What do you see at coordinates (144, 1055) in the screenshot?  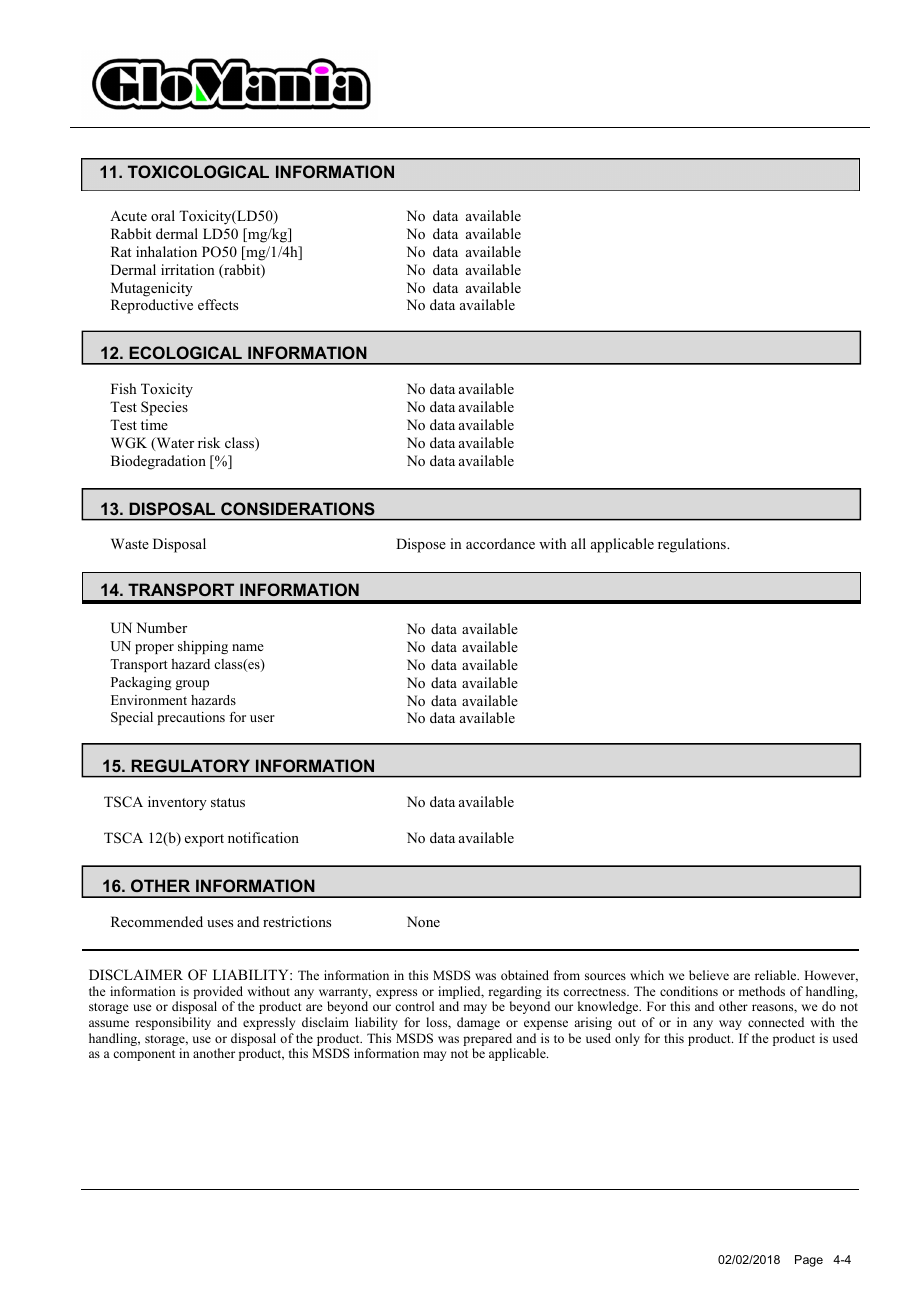 I see `component` at bounding box center [144, 1055].
